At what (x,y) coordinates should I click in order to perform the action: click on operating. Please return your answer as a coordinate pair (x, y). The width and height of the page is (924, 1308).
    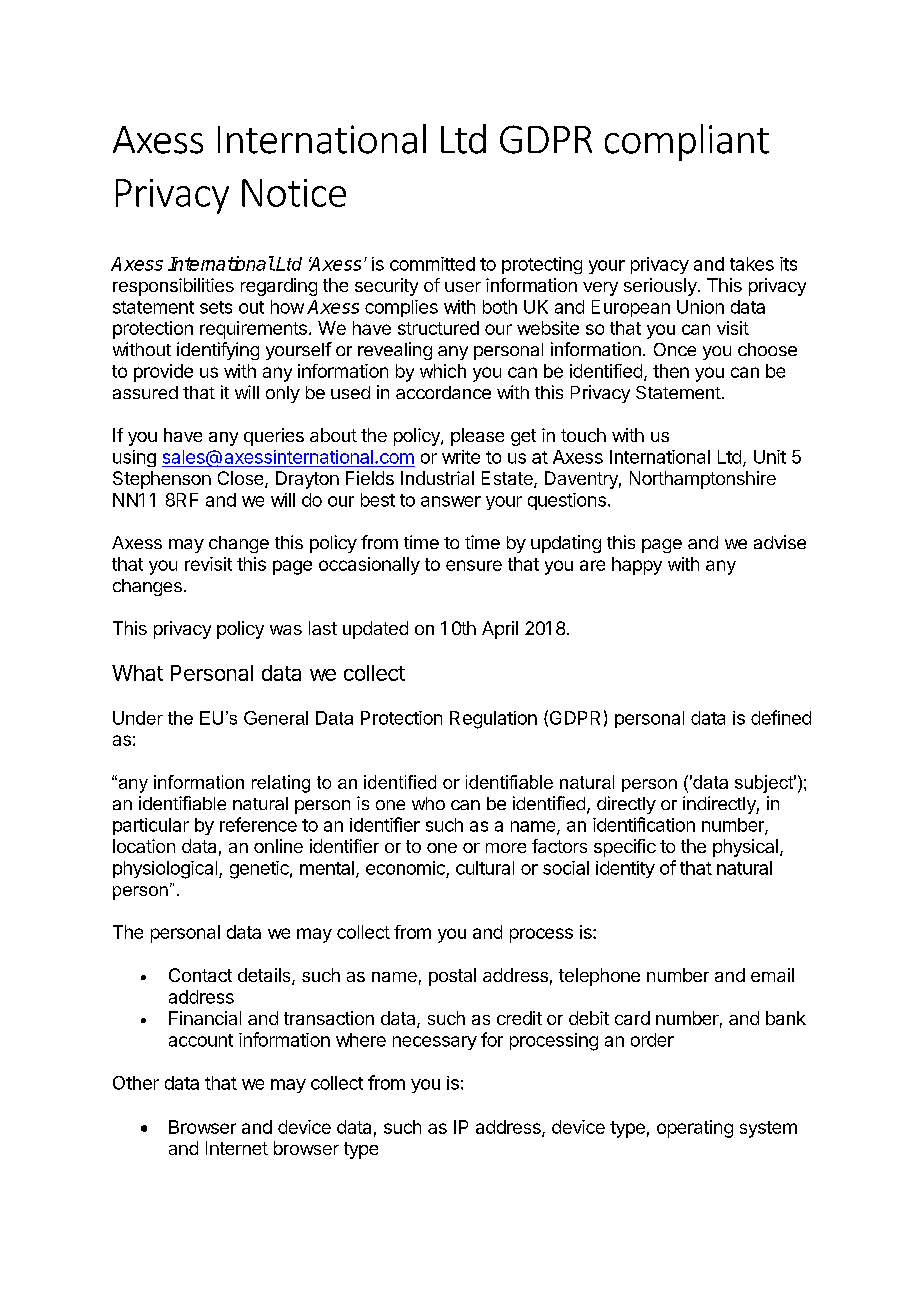
    Looking at the image, I should click on (695, 1129).
